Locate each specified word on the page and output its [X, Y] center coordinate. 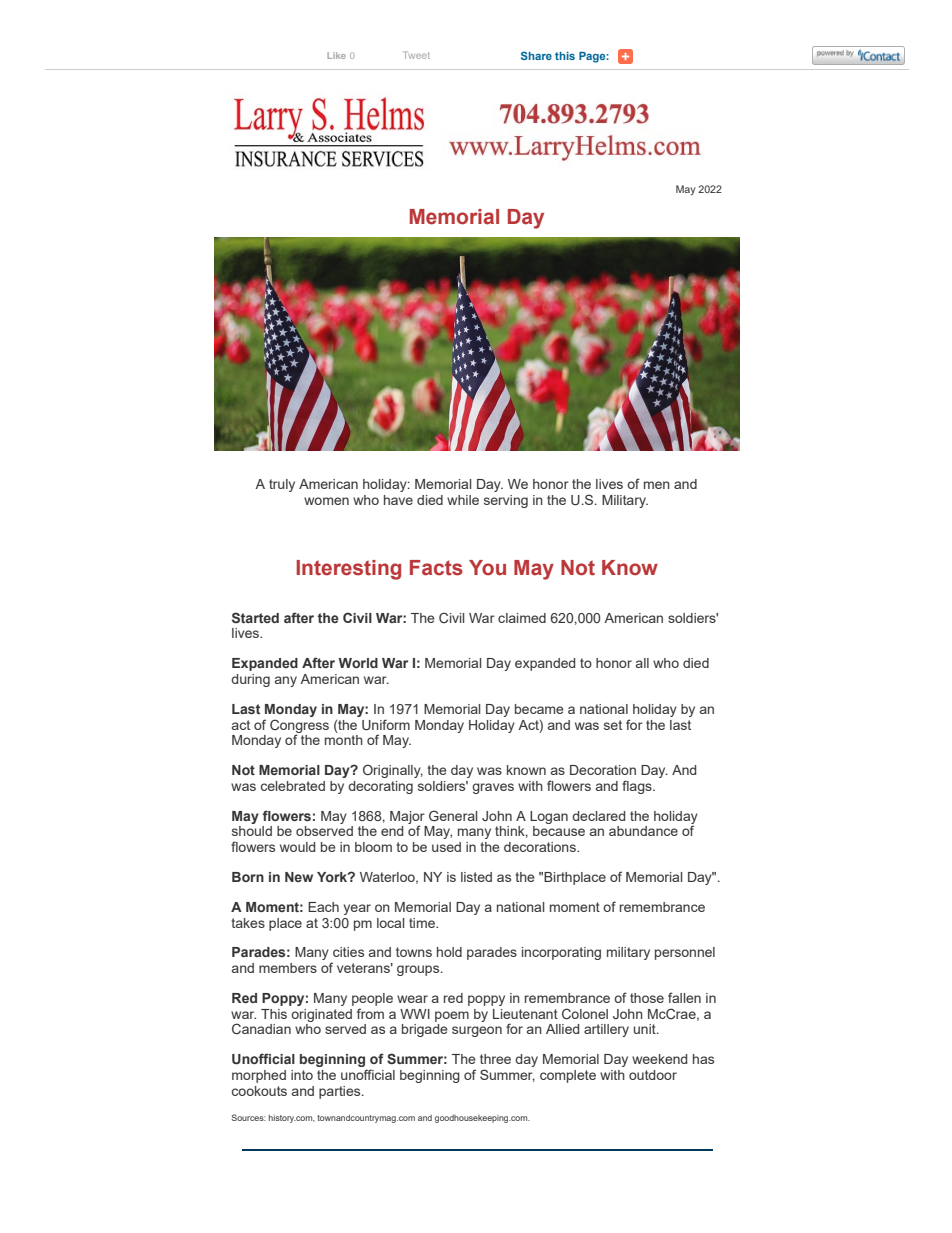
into [302, 1075]
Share [536, 55]
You [487, 568]
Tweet [416, 55]
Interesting [349, 570]
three [495, 1059]
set [613, 725]
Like [336, 55]
